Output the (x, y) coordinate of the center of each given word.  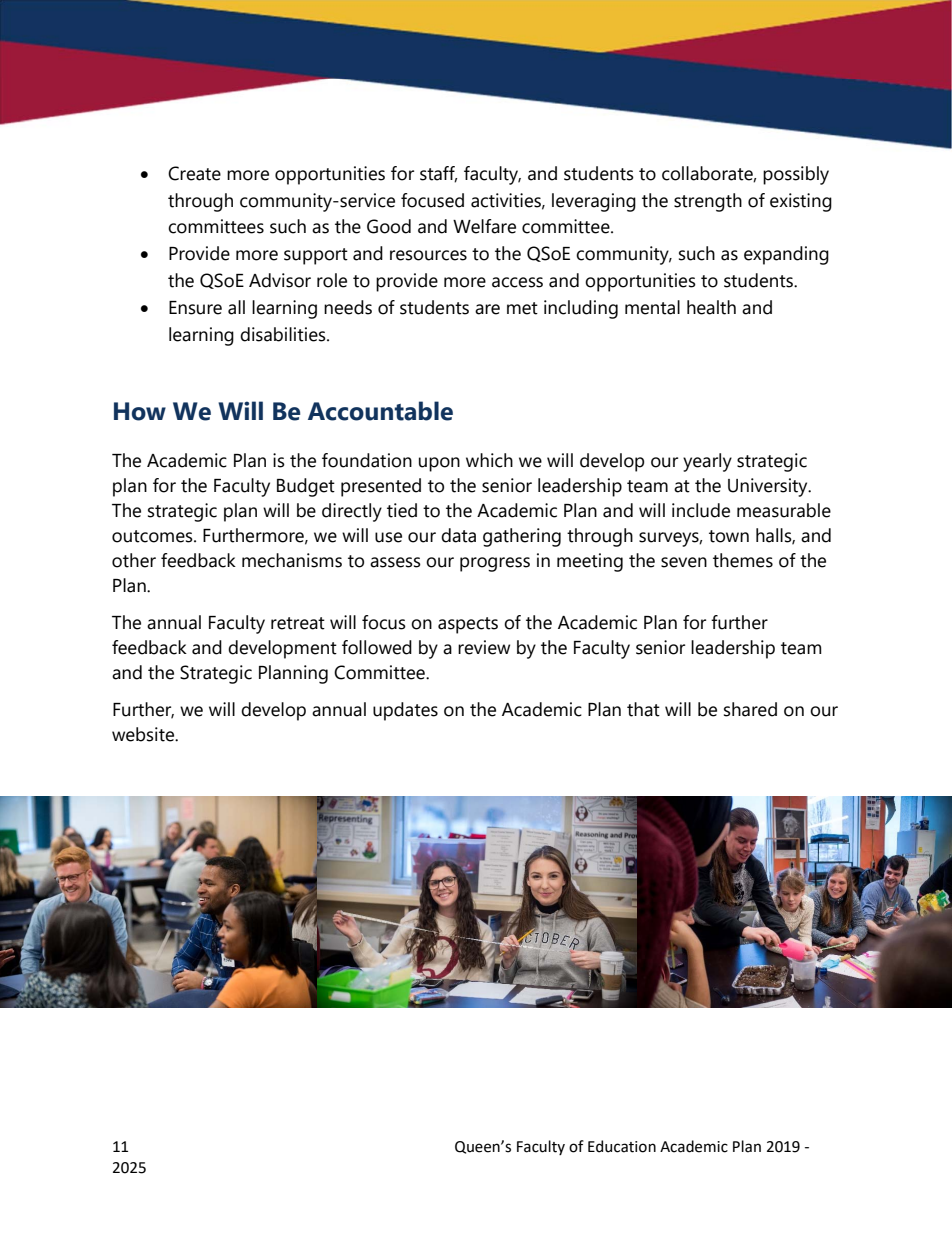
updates (405, 711)
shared (750, 709)
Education (622, 1146)
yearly (707, 462)
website (144, 734)
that (643, 709)
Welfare (484, 226)
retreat (298, 623)
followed (377, 647)
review (484, 647)
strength (708, 202)
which (489, 460)
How (140, 411)
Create (194, 173)
